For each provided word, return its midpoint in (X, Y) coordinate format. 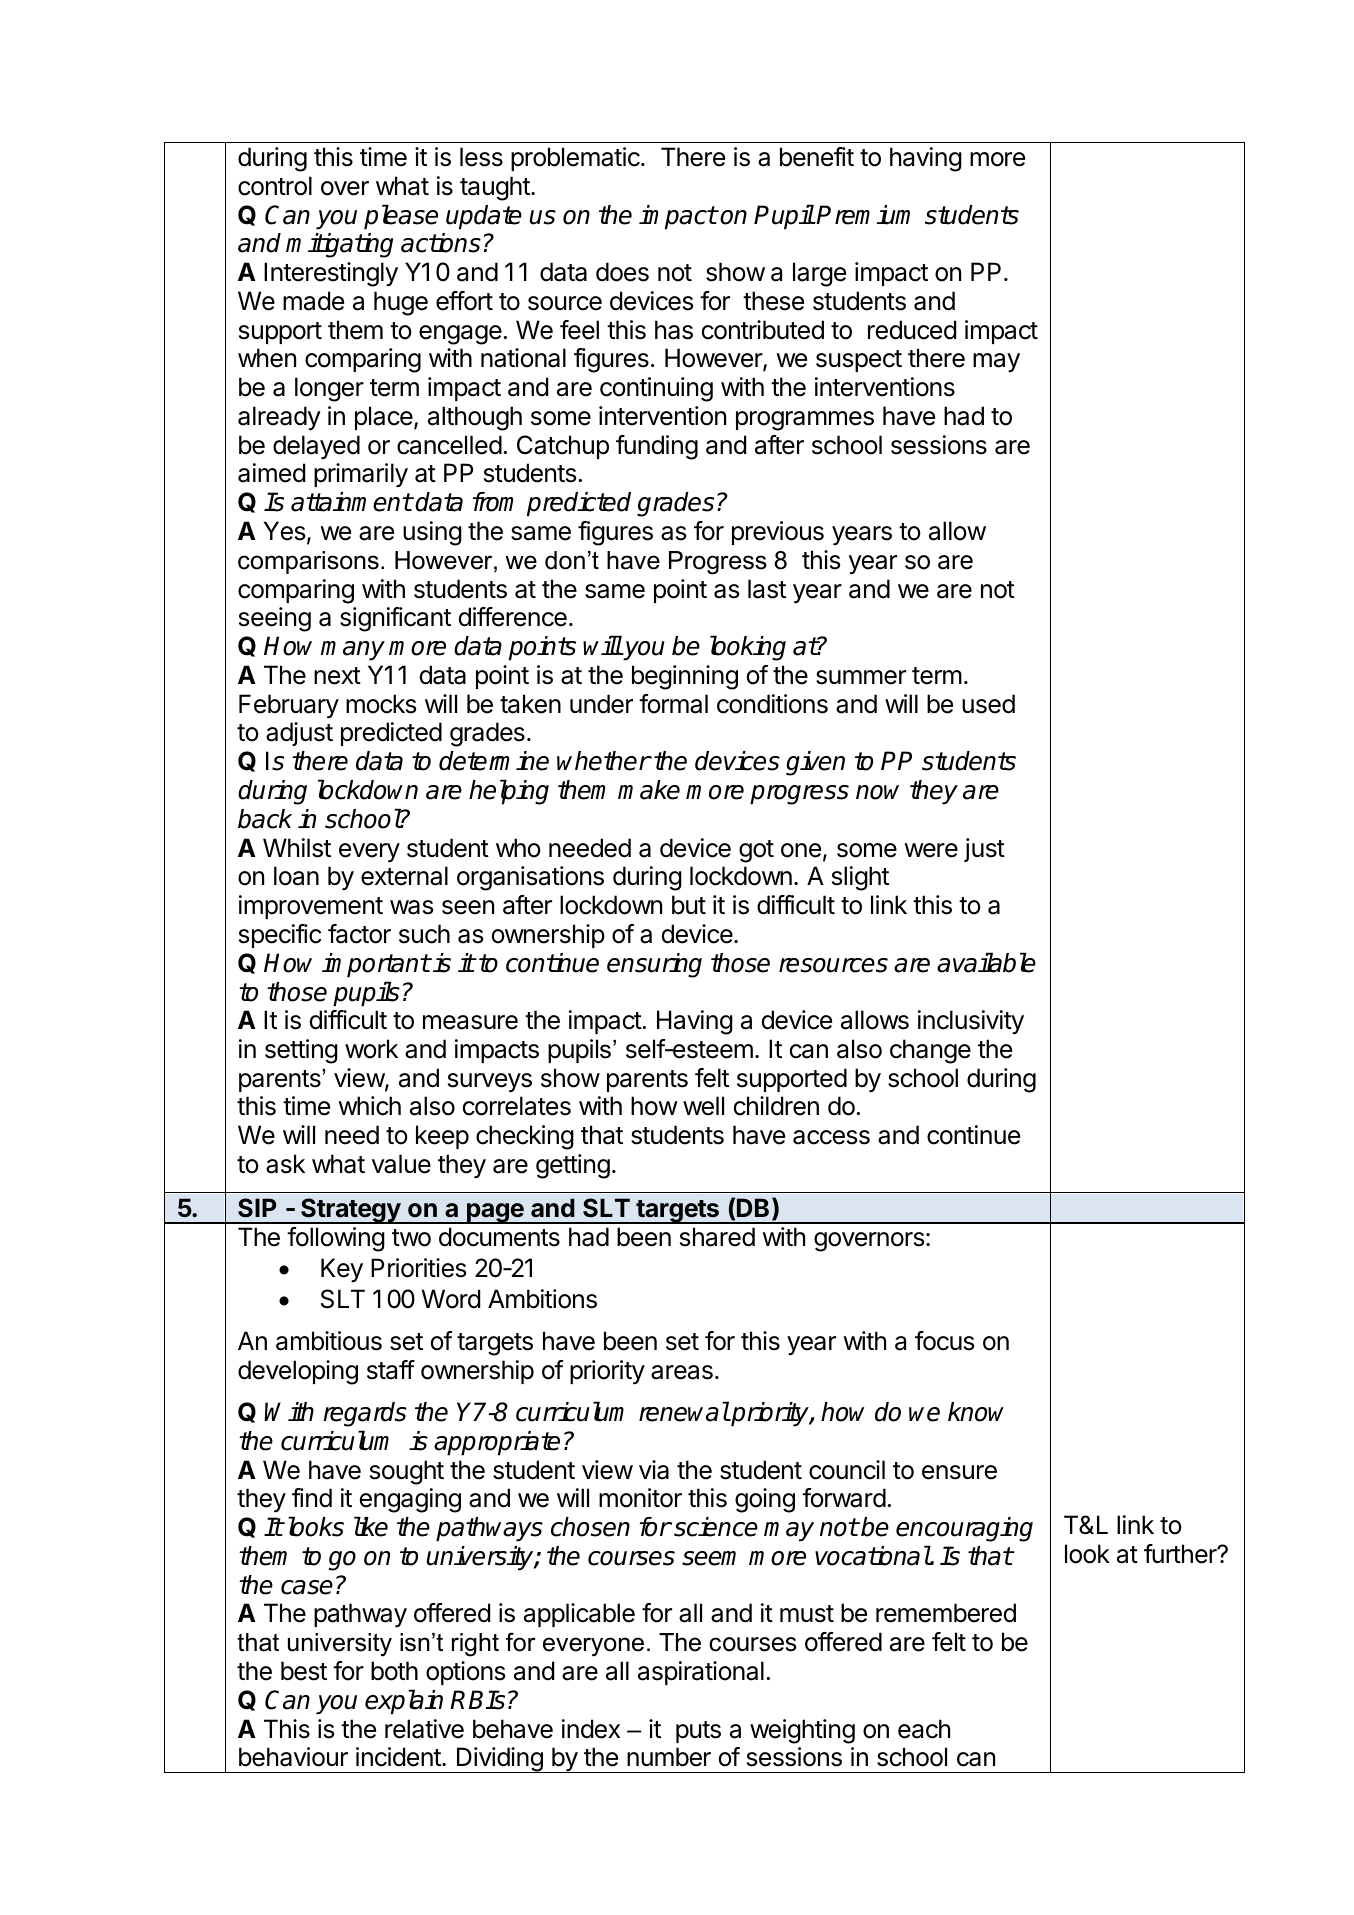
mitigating (339, 245)
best (304, 1671)
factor (359, 934)
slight (860, 878)
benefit (817, 157)
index (591, 1729)
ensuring (654, 965)
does (622, 272)
